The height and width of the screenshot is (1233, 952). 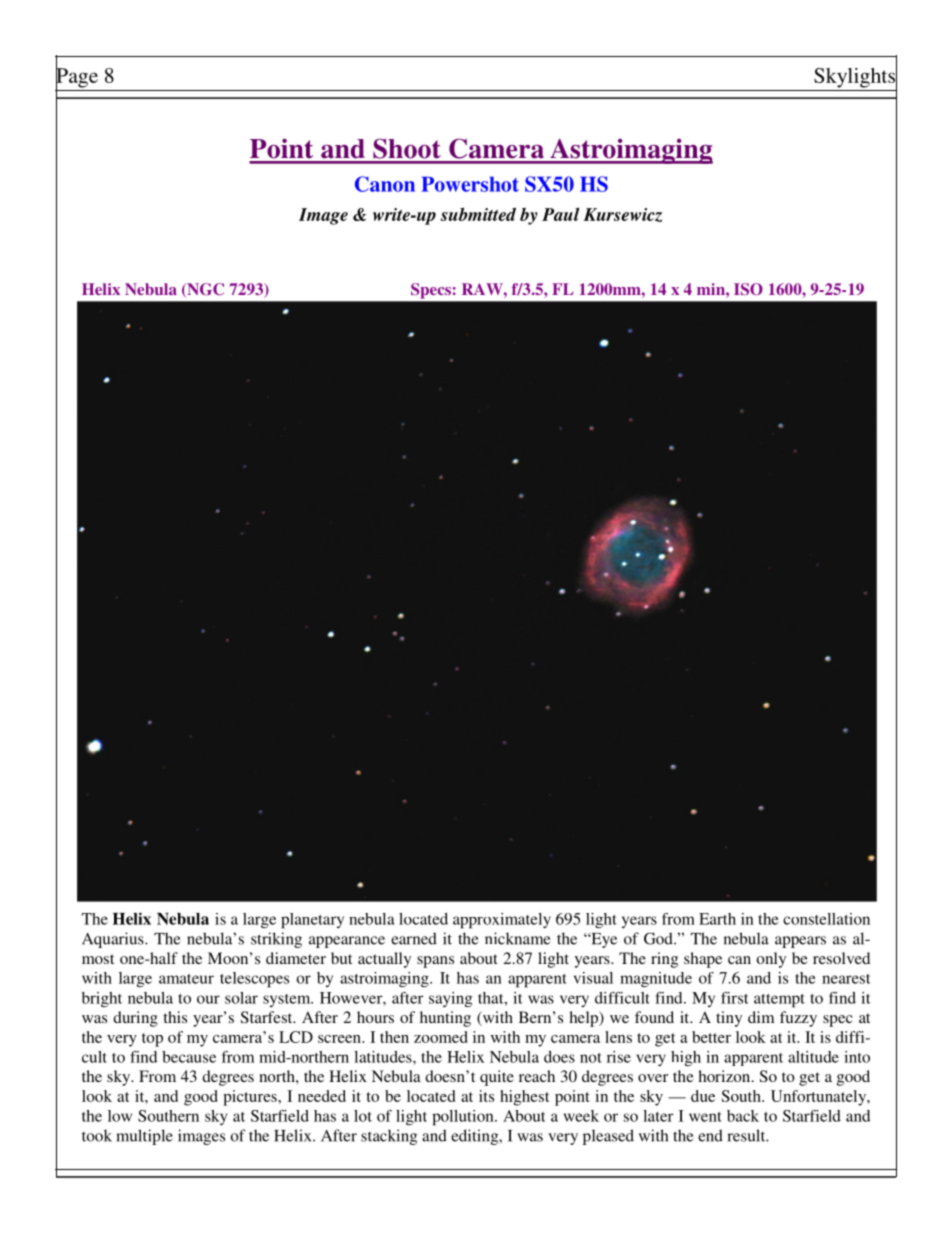 I want to click on Canon, so click(x=385, y=184).
